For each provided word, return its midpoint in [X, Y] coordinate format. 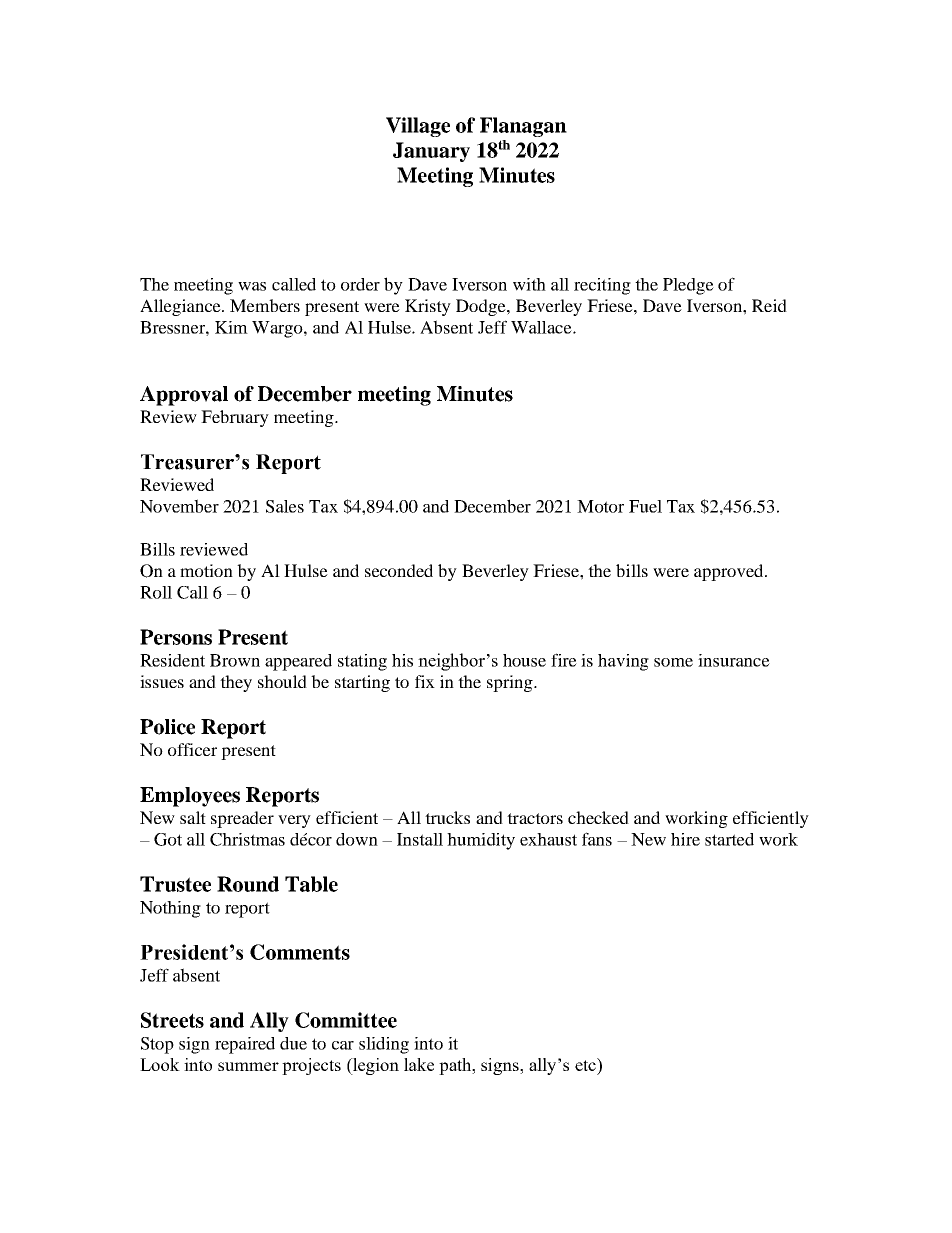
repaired [245, 1045]
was [252, 286]
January [431, 152]
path [456, 1066]
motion [206, 570]
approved [730, 572]
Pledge [688, 286]
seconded [399, 570]
